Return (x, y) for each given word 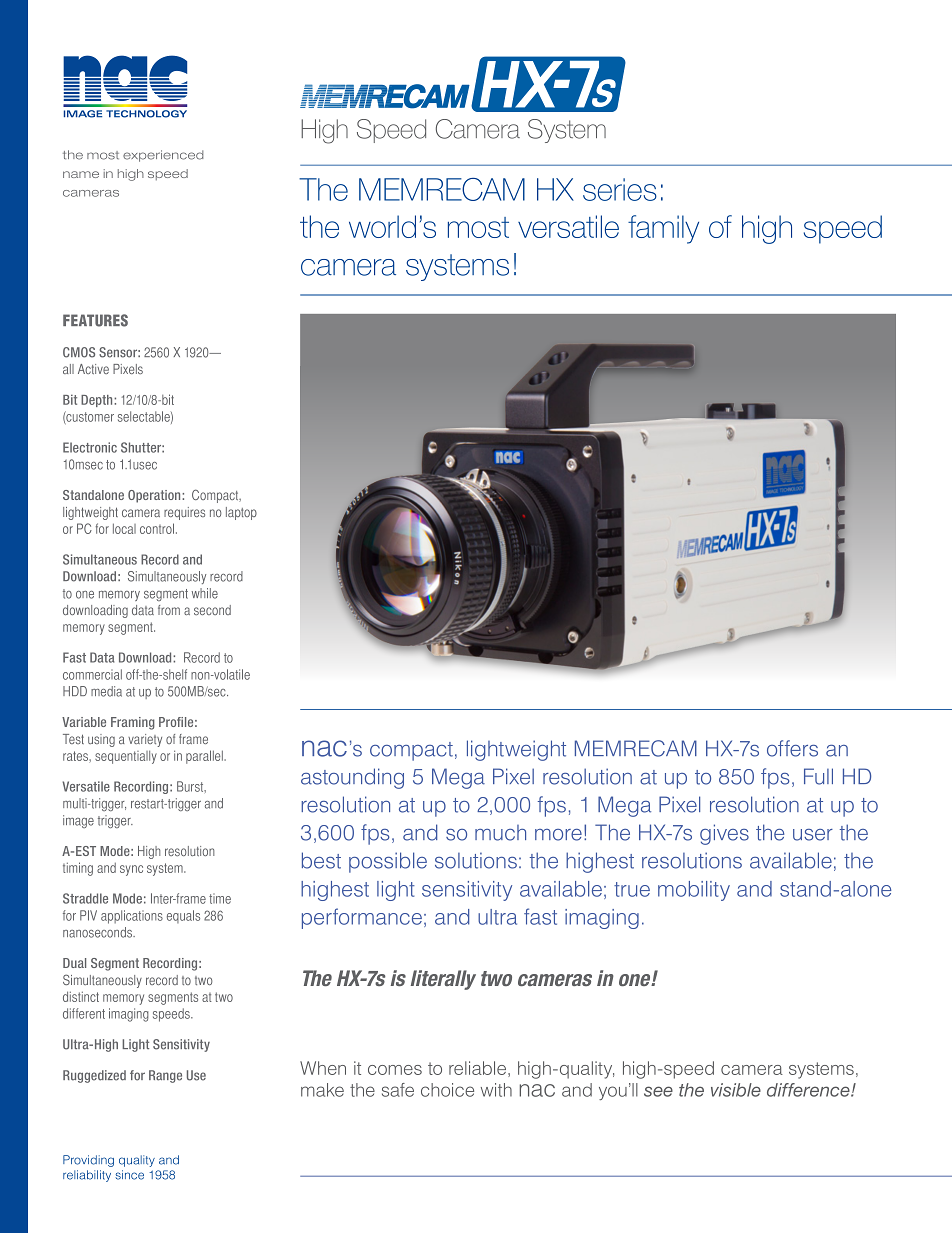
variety (145, 740)
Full (818, 776)
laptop (241, 513)
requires (184, 513)
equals (183, 916)
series (620, 189)
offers (792, 748)
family (663, 229)
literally (443, 980)
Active (93, 369)
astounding (352, 778)
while (205, 593)
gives (724, 834)
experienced (163, 156)
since (129, 1175)
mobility (694, 891)
